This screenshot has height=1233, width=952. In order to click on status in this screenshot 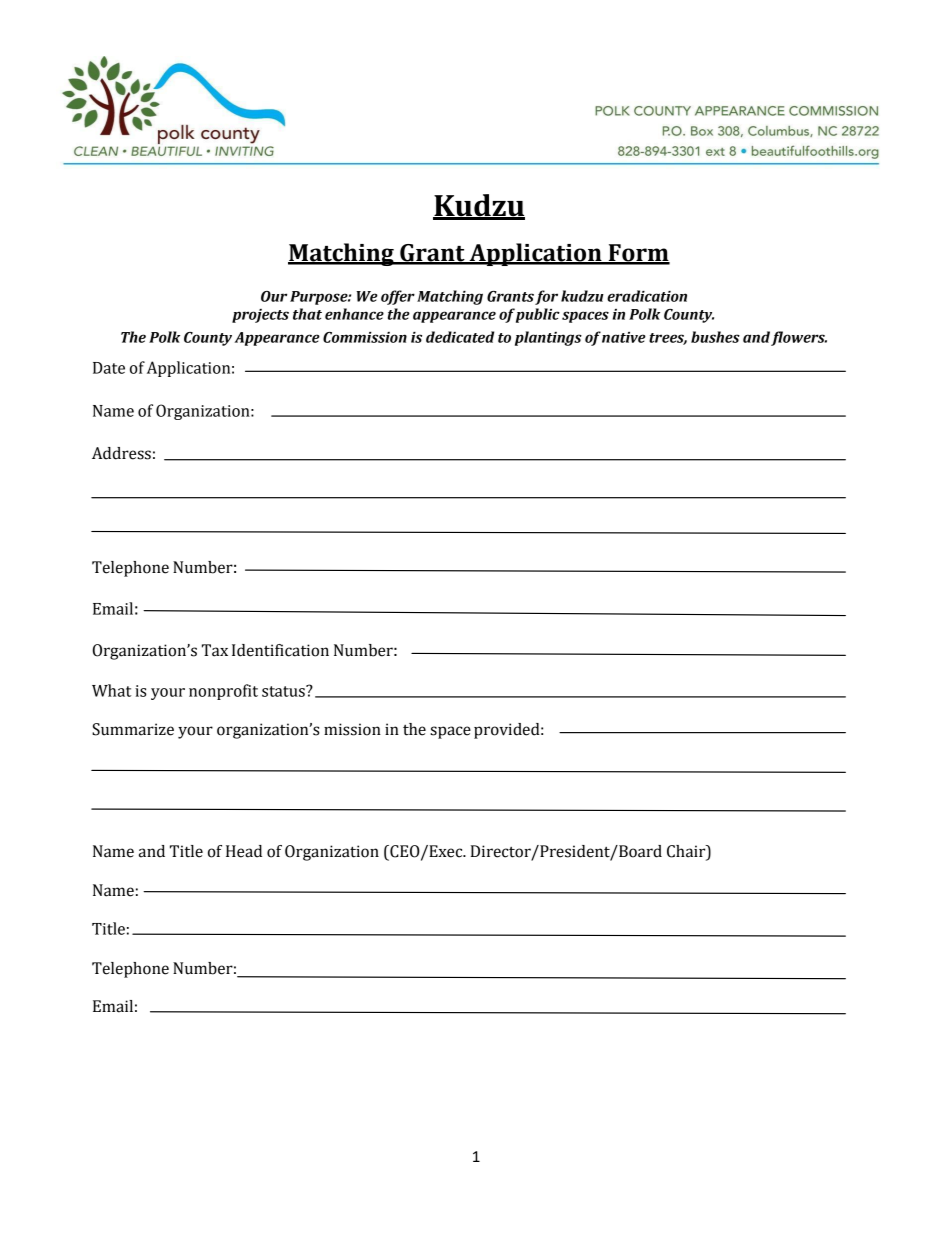, I will do `click(284, 691)`.
